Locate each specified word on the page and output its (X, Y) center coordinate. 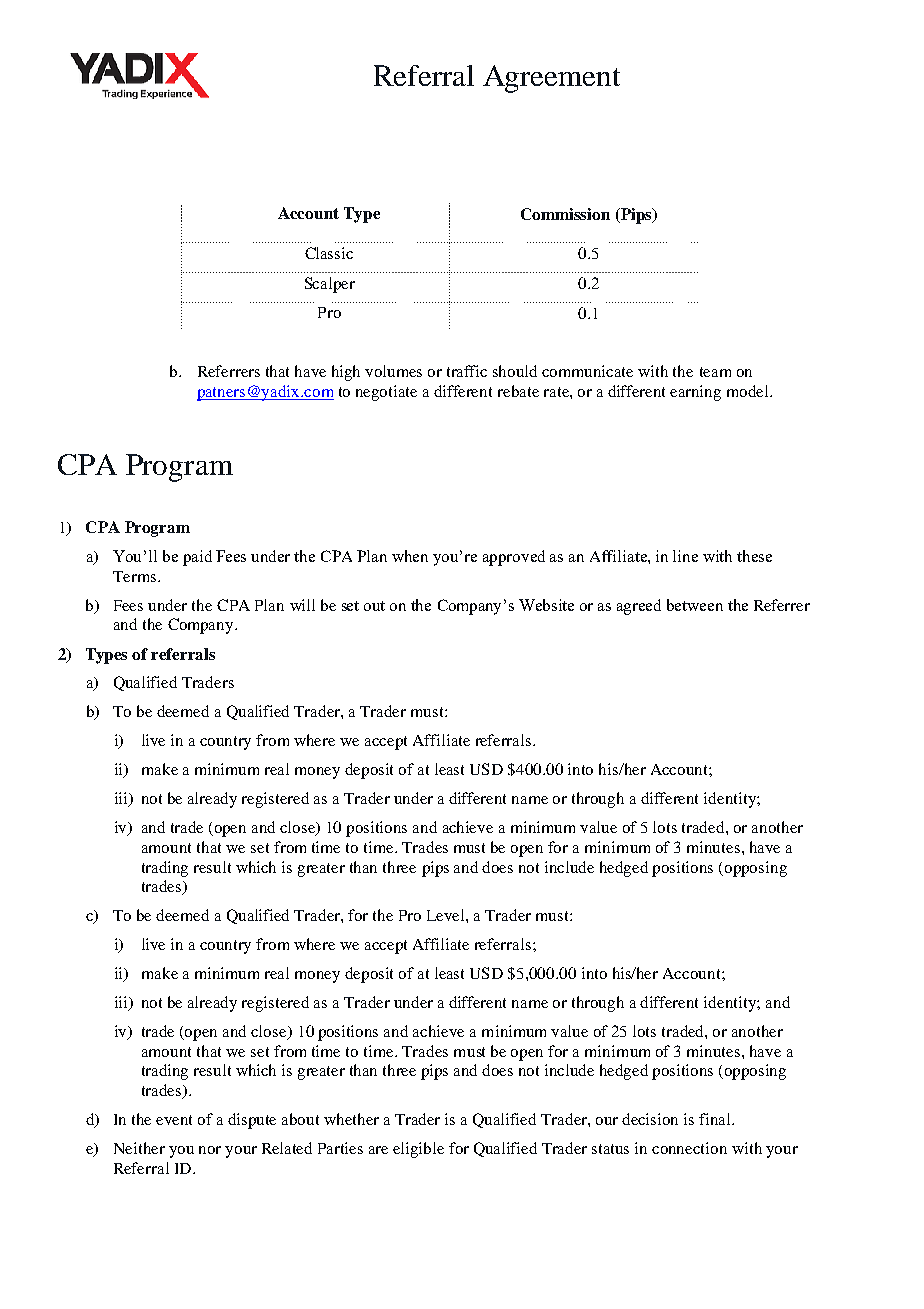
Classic (329, 253)
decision (650, 1119)
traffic (467, 371)
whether (351, 1119)
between (695, 605)
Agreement (551, 79)
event (174, 1120)
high (346, 373)
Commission (565, 214)
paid (197, 558)
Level (447, 915)
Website (546, 605)
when (410, 556)
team (715, 372)
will (302, 605)
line (685, 556)
